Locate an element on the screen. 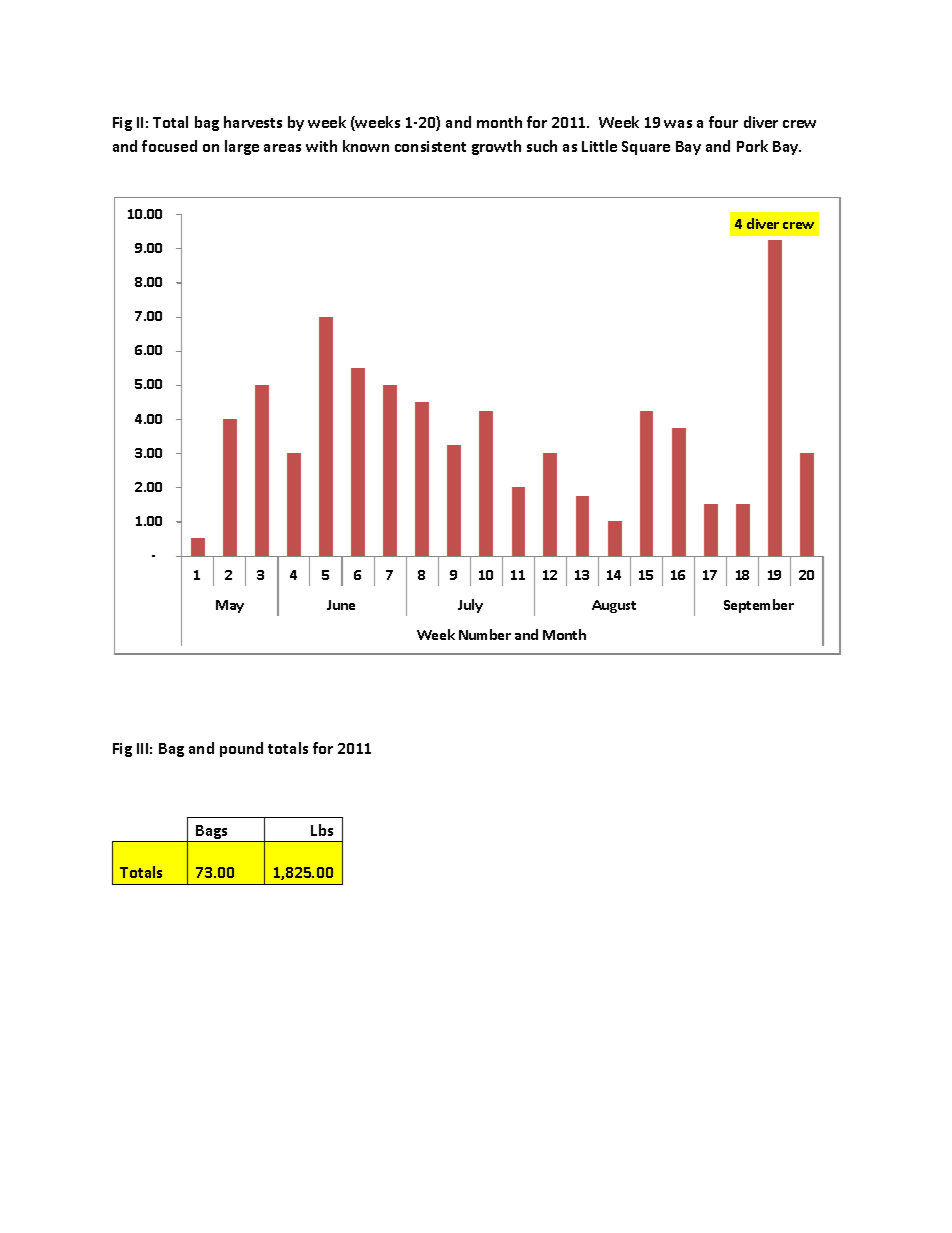 Image resolution: width=952 pixels, height=1233 pixels. Square is located at coordinates (646, 148).
